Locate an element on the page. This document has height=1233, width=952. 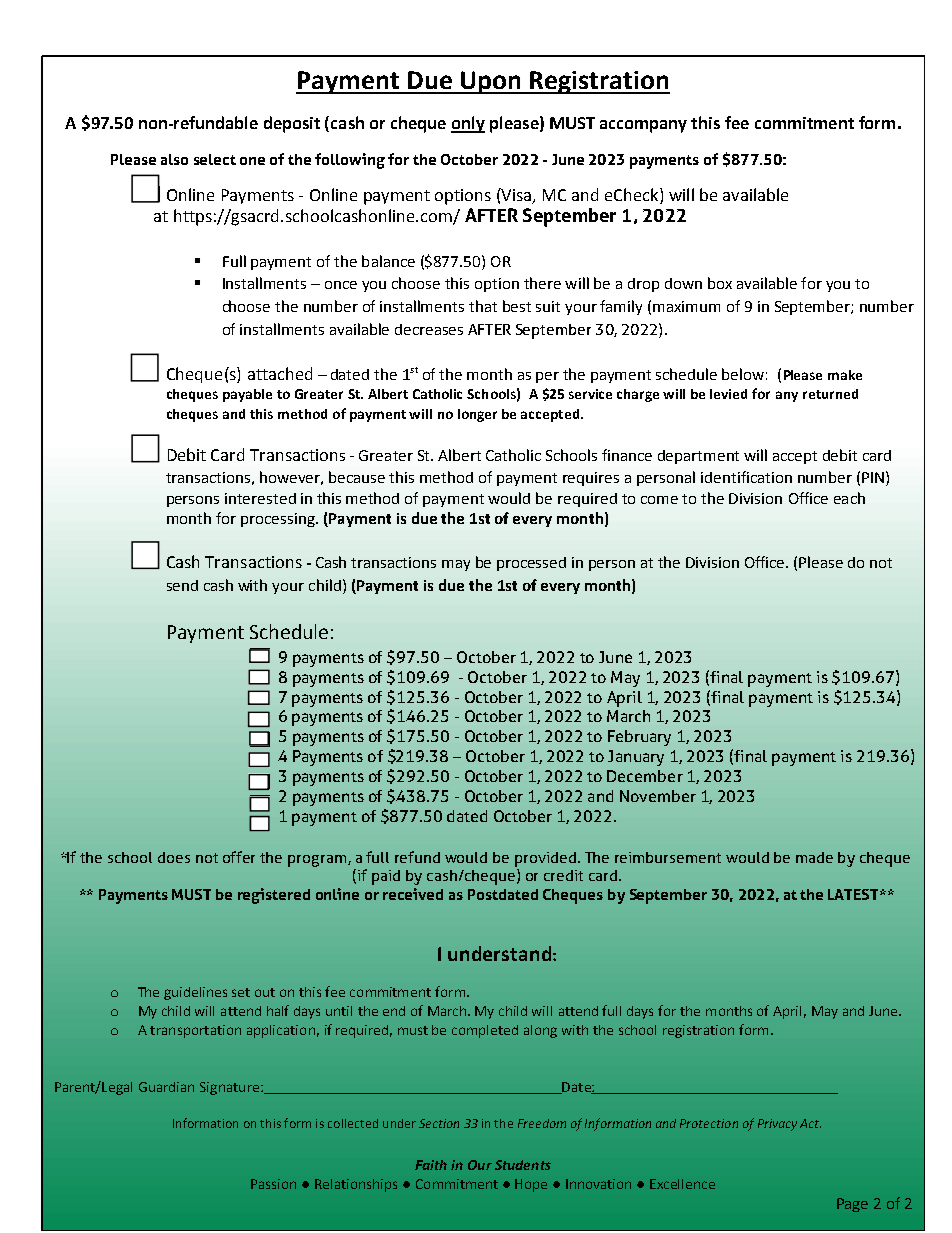
accompany is located at coordinates (643, 126).
